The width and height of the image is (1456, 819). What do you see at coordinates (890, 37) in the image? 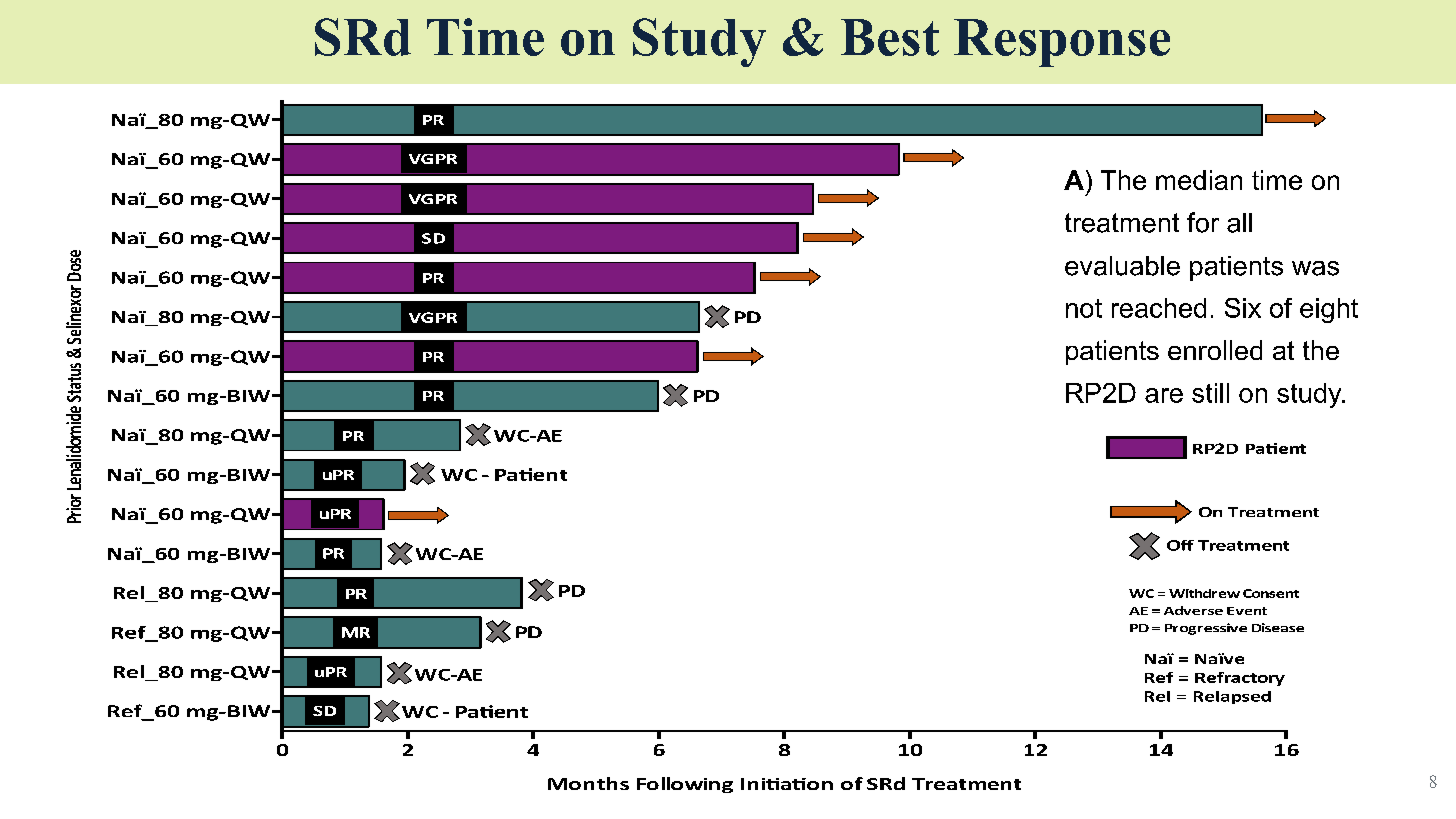
I see `Best` at bounding box center [890, 37].
